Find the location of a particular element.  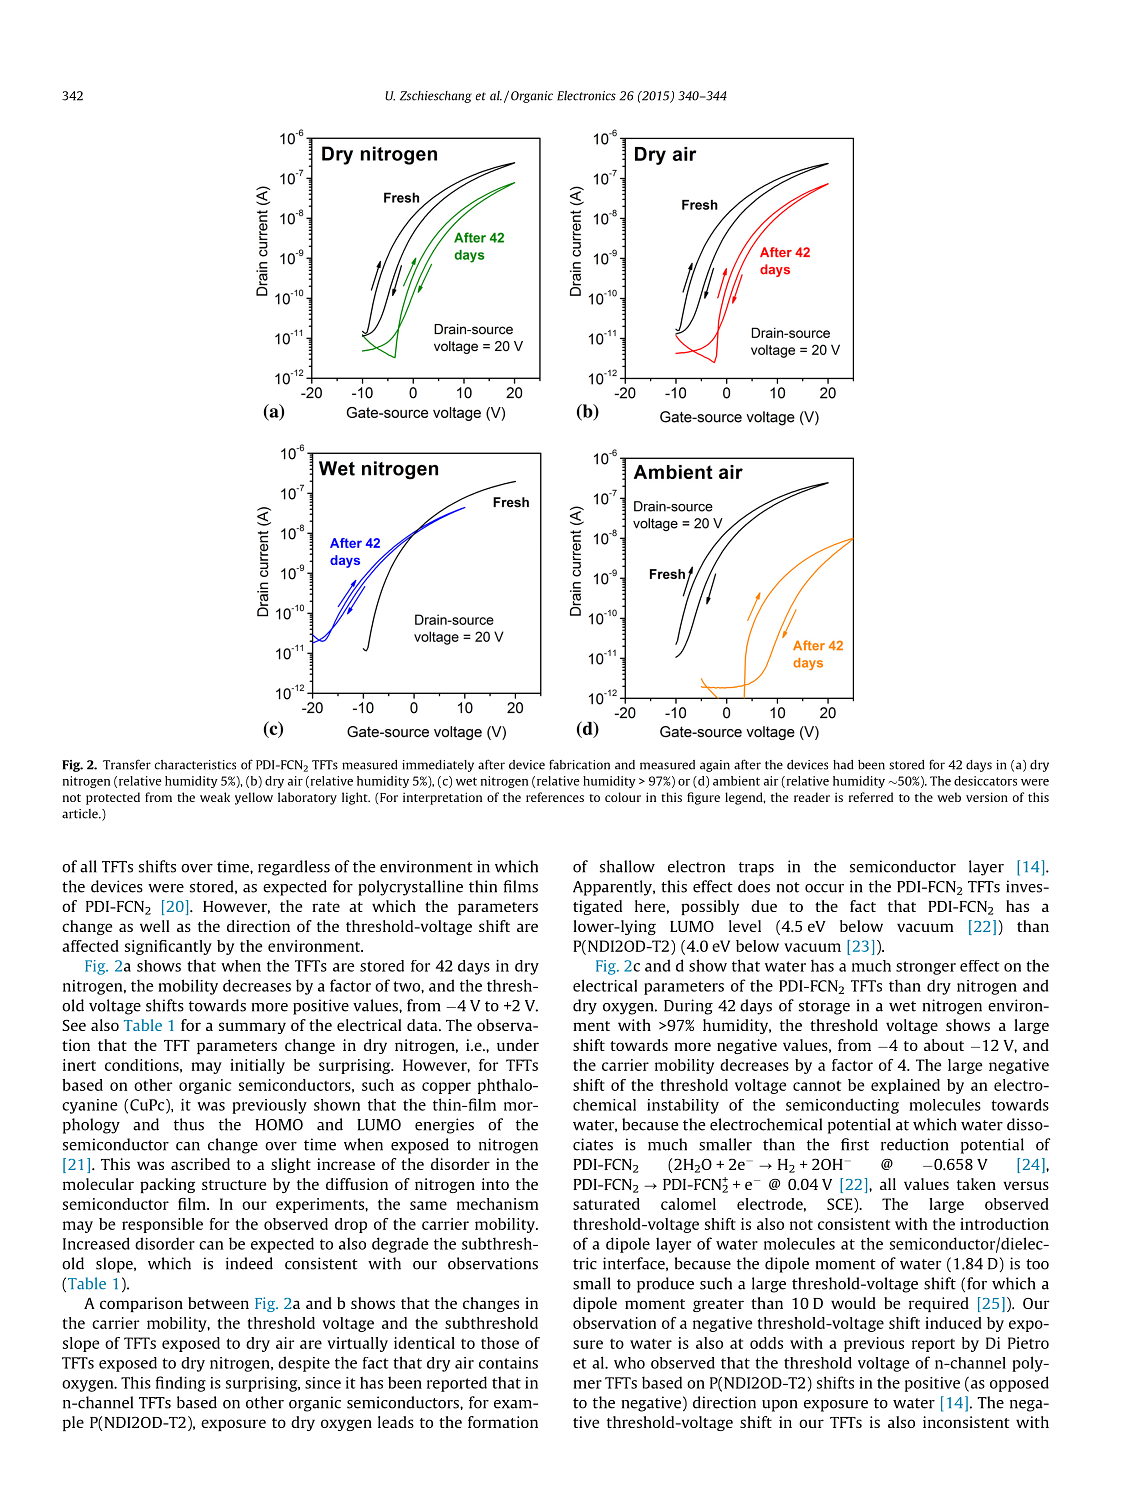

taken is located at coordinates (976, 1184).
